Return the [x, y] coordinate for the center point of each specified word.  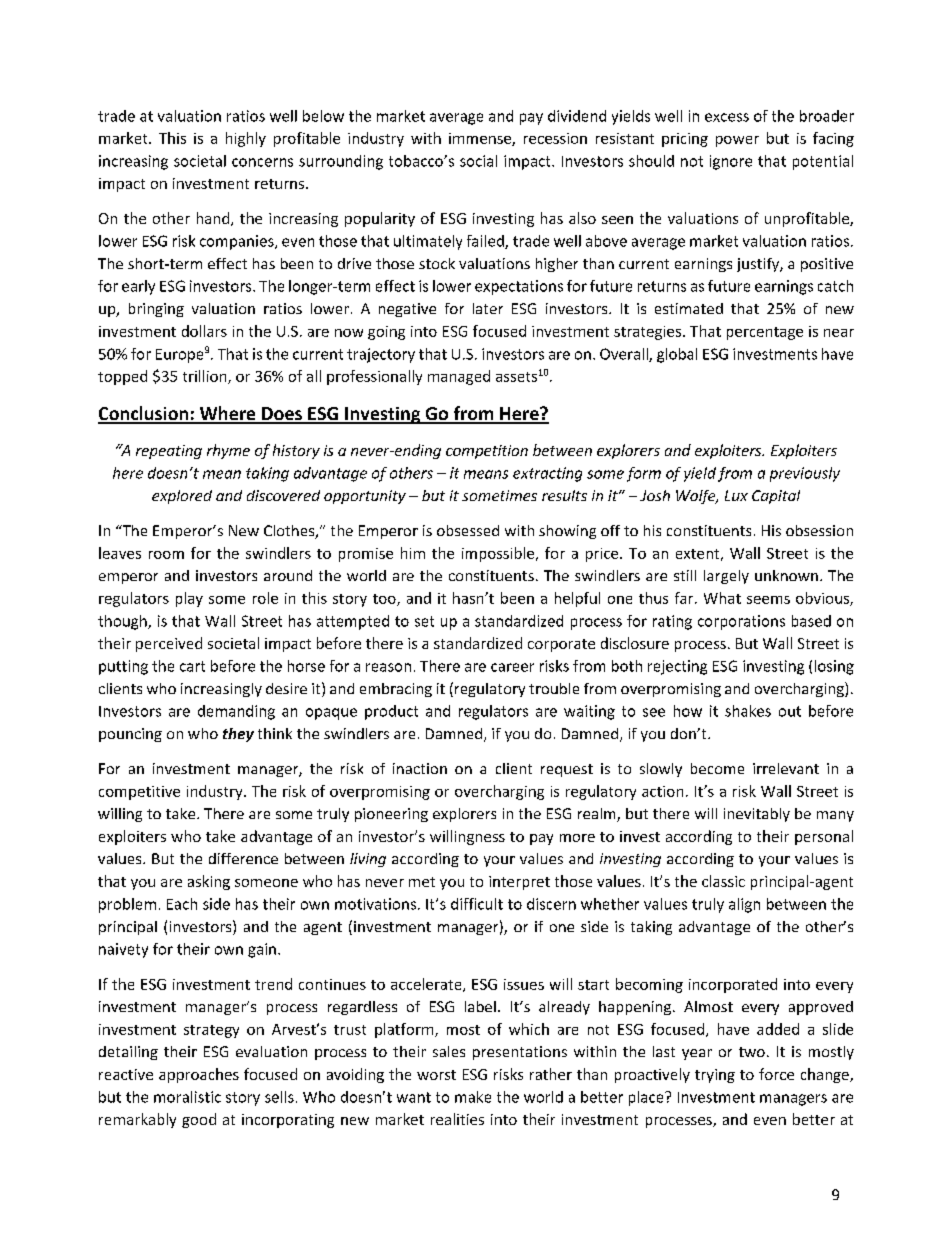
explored [182, 497]
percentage [765, 333]
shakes [748, 711]
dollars [204, 331]
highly [246, 139]
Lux [736, 495]
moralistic [187, 1097]
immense [481, 139]
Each [182, 904]
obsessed [468, 530]
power [737, 141]
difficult [477, 904]
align [744, 905]
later [488, 308]
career [512, 667]
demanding [236, 712]
